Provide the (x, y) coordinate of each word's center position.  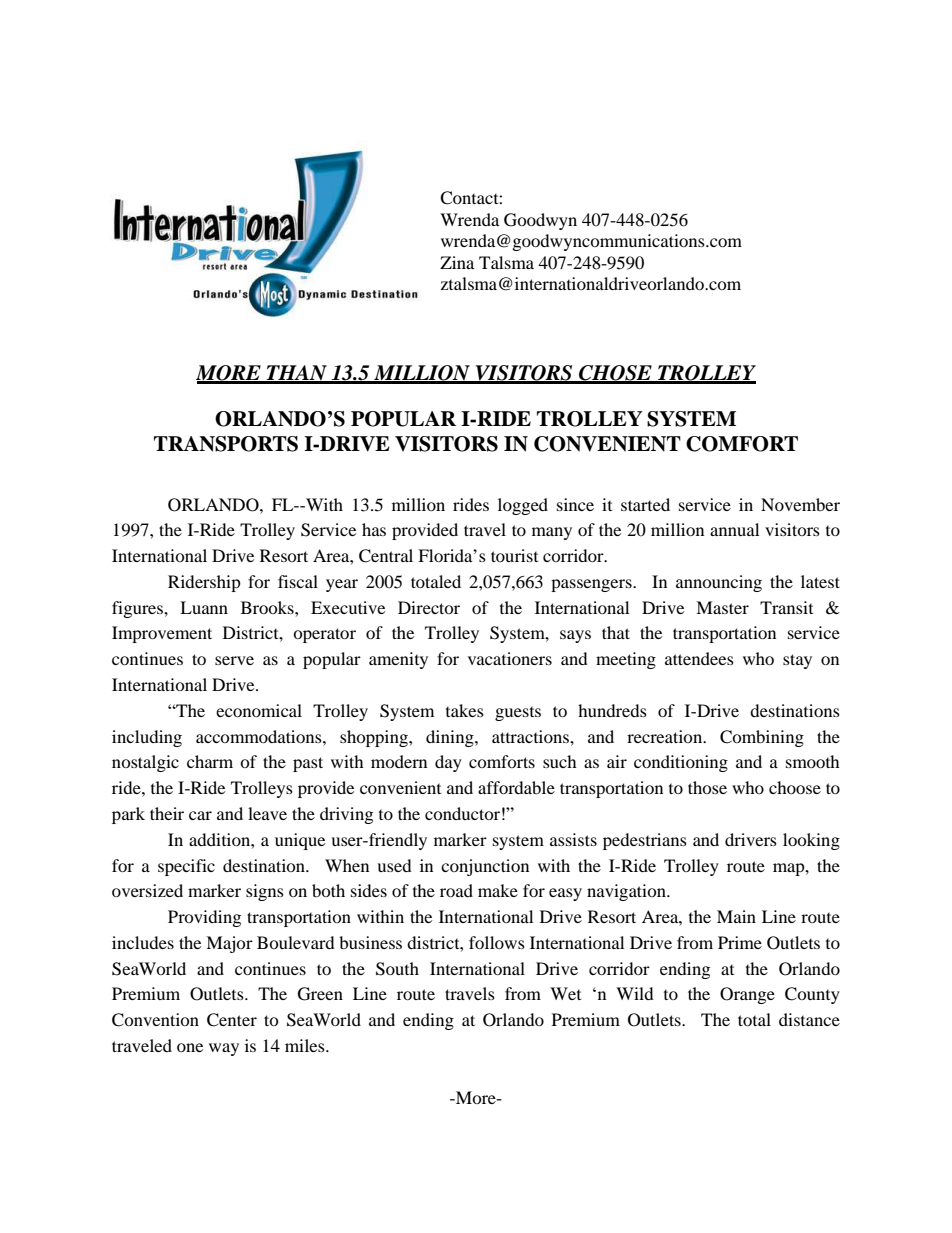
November (800, 504)
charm (210, 761)
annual (734, 529)
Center (232, 1020)
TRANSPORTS (226, 444)
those (707, 787)
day (448, 763)
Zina (457, 262)
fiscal (298, 581)
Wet (565, 993)
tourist (514, 555)
